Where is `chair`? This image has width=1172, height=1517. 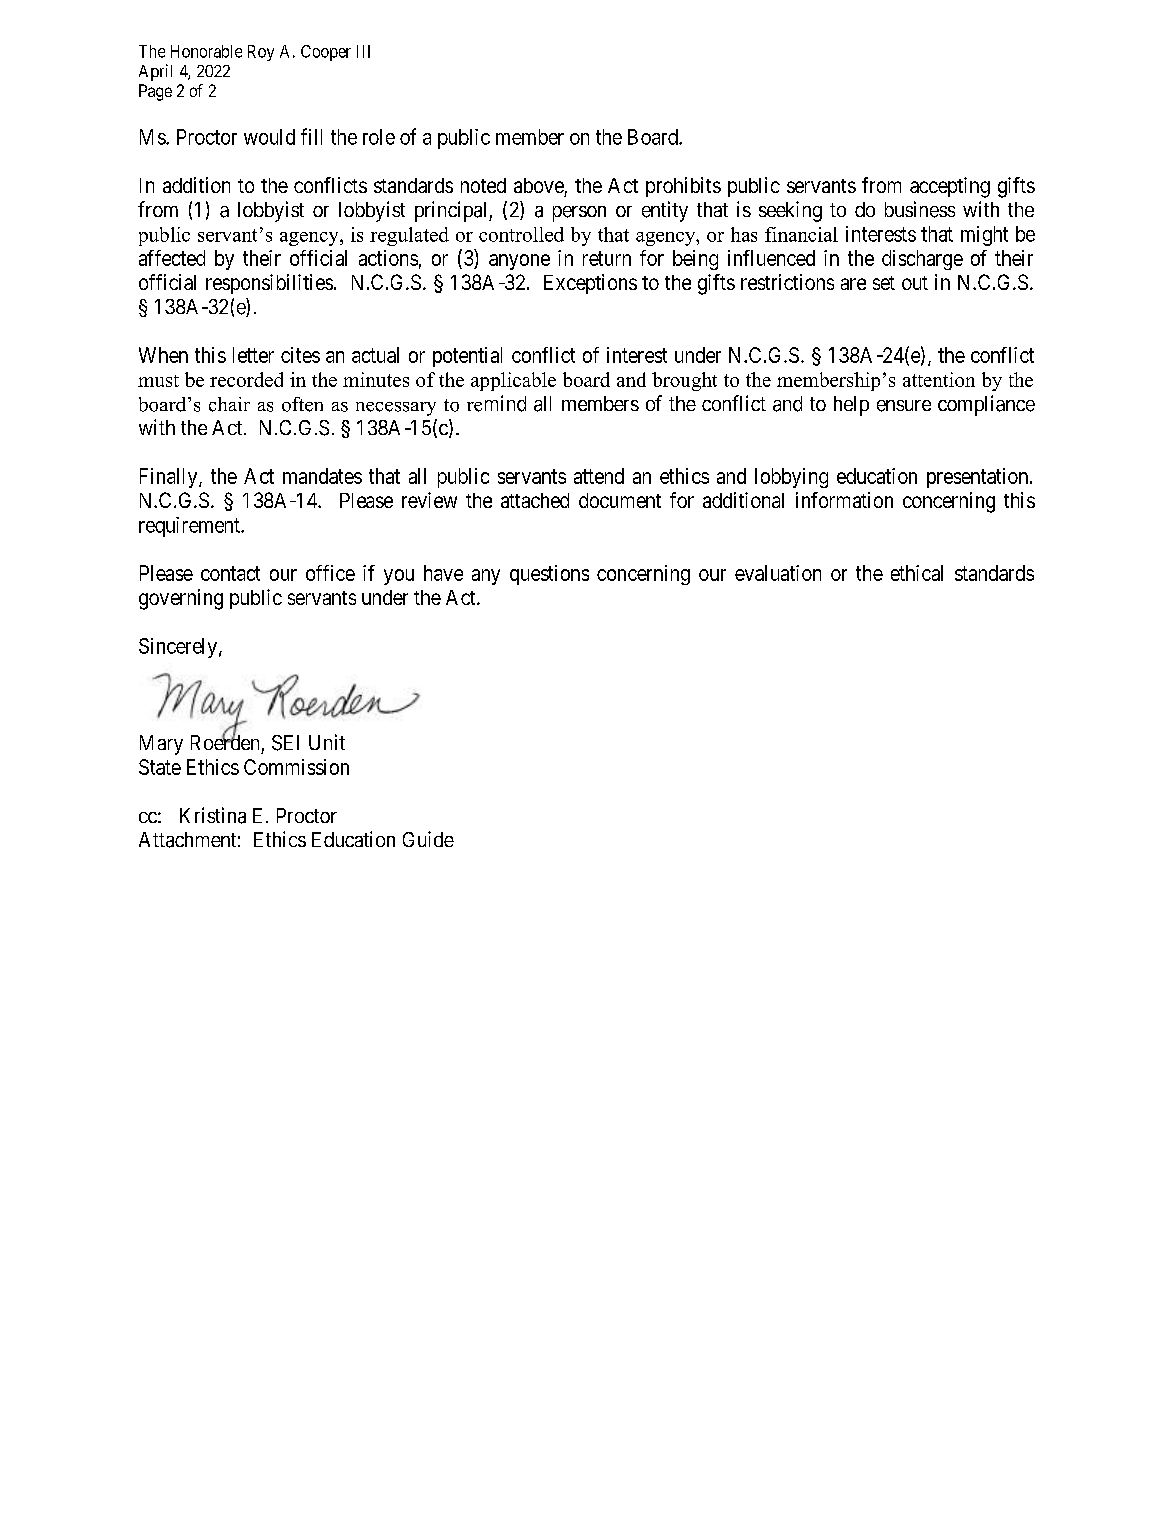
chair is located at coordinates (229, 404).
